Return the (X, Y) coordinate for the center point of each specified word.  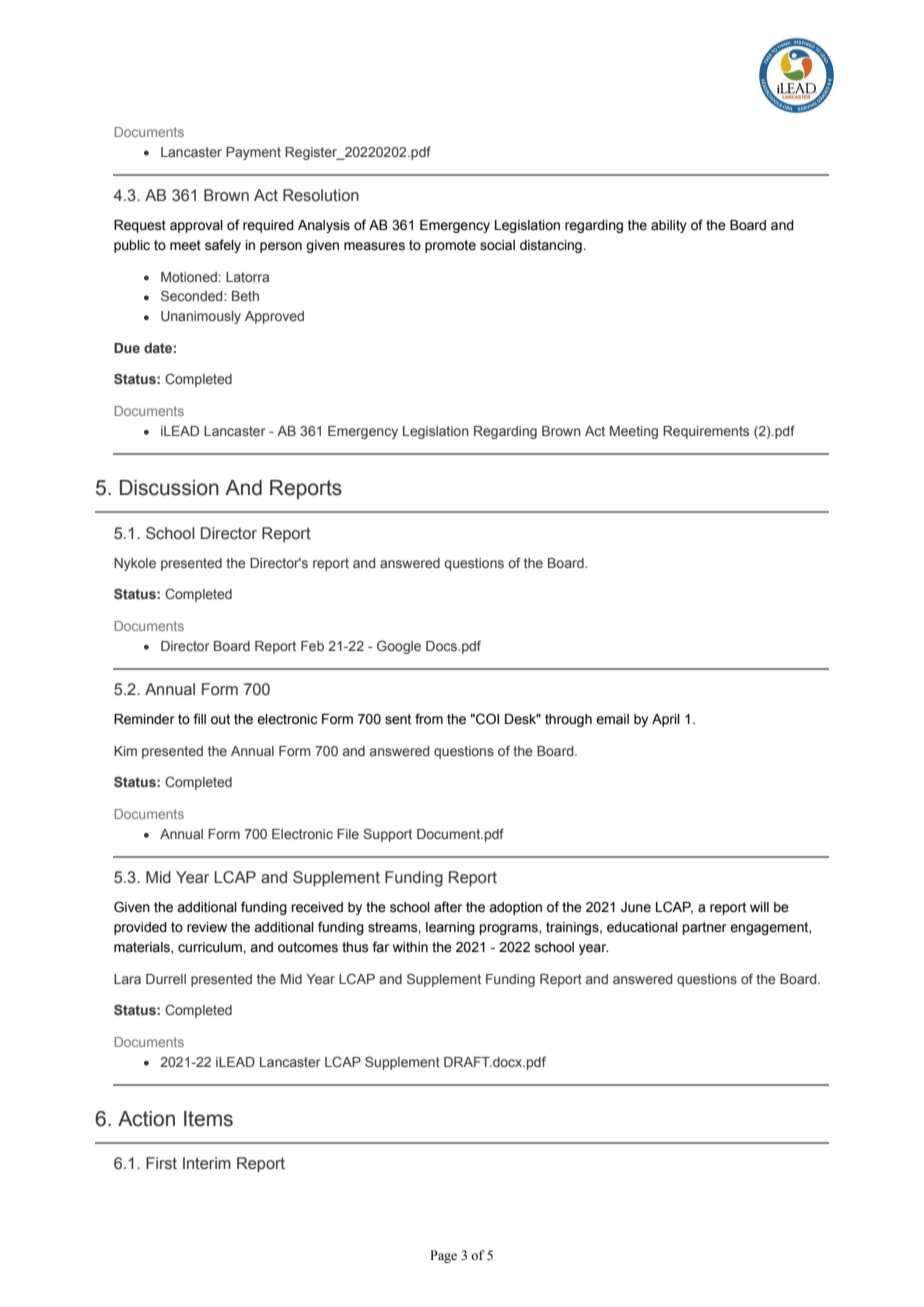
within (410, 947)
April (666, 720)
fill (199, 718)
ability (669, 226)
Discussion (169, 488)
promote (450, 246)
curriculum (211, 947)
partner (704, 928)
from (429, 719)
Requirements (706, 432)
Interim (207, 1163)
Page (443, 1256)
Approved (274, 317)
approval (196, 226)
